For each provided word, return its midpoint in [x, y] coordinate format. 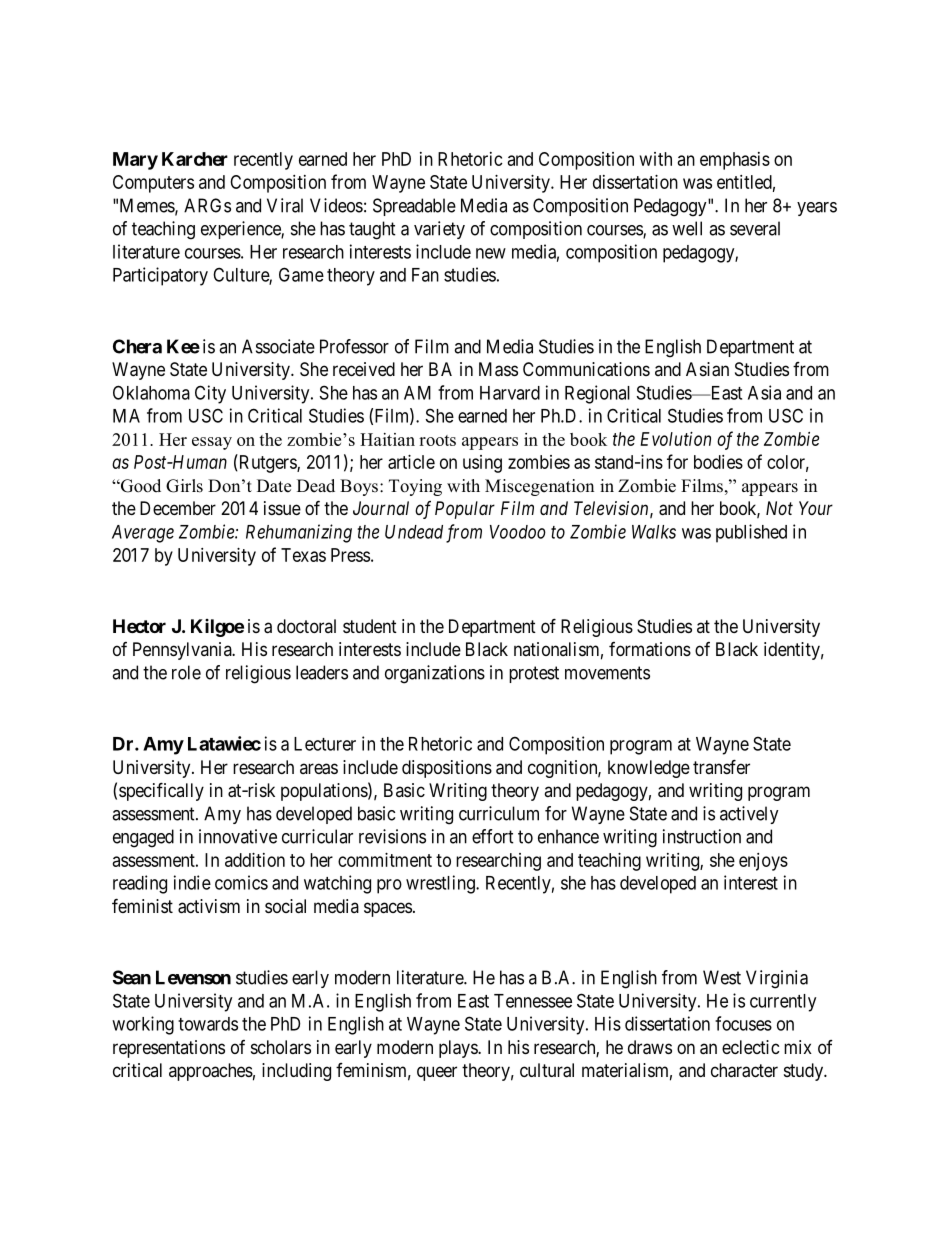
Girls [184, 486]
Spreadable [414, 207]
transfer [721, 766]
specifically [161, 791]
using [482, 464]
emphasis [735, 161]
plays [459, 1049]
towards [208, 1024]
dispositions [447, 769]
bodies [718, 462]
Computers [153, 184]
